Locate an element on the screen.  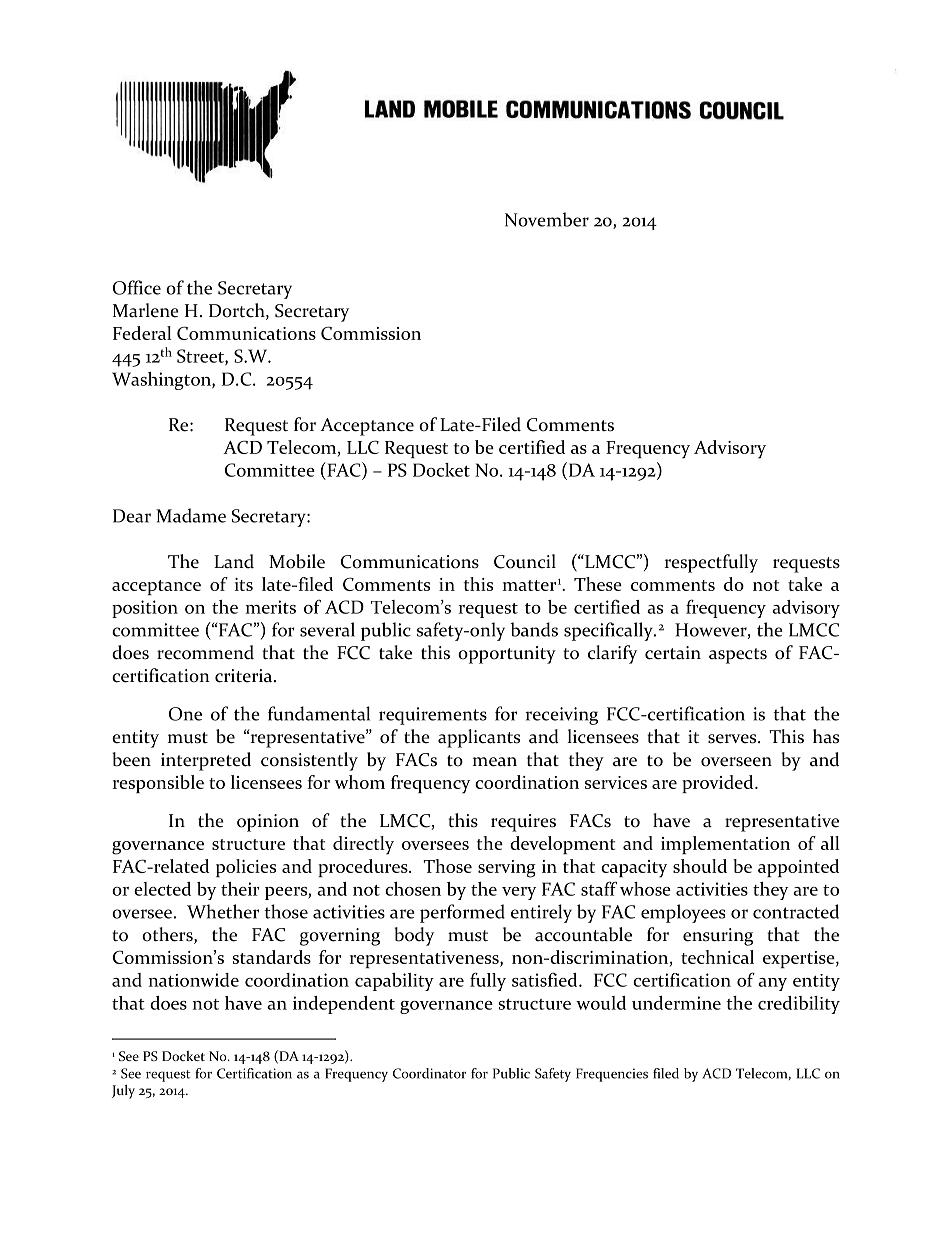
recommend is located at coordinates (205, 652).
